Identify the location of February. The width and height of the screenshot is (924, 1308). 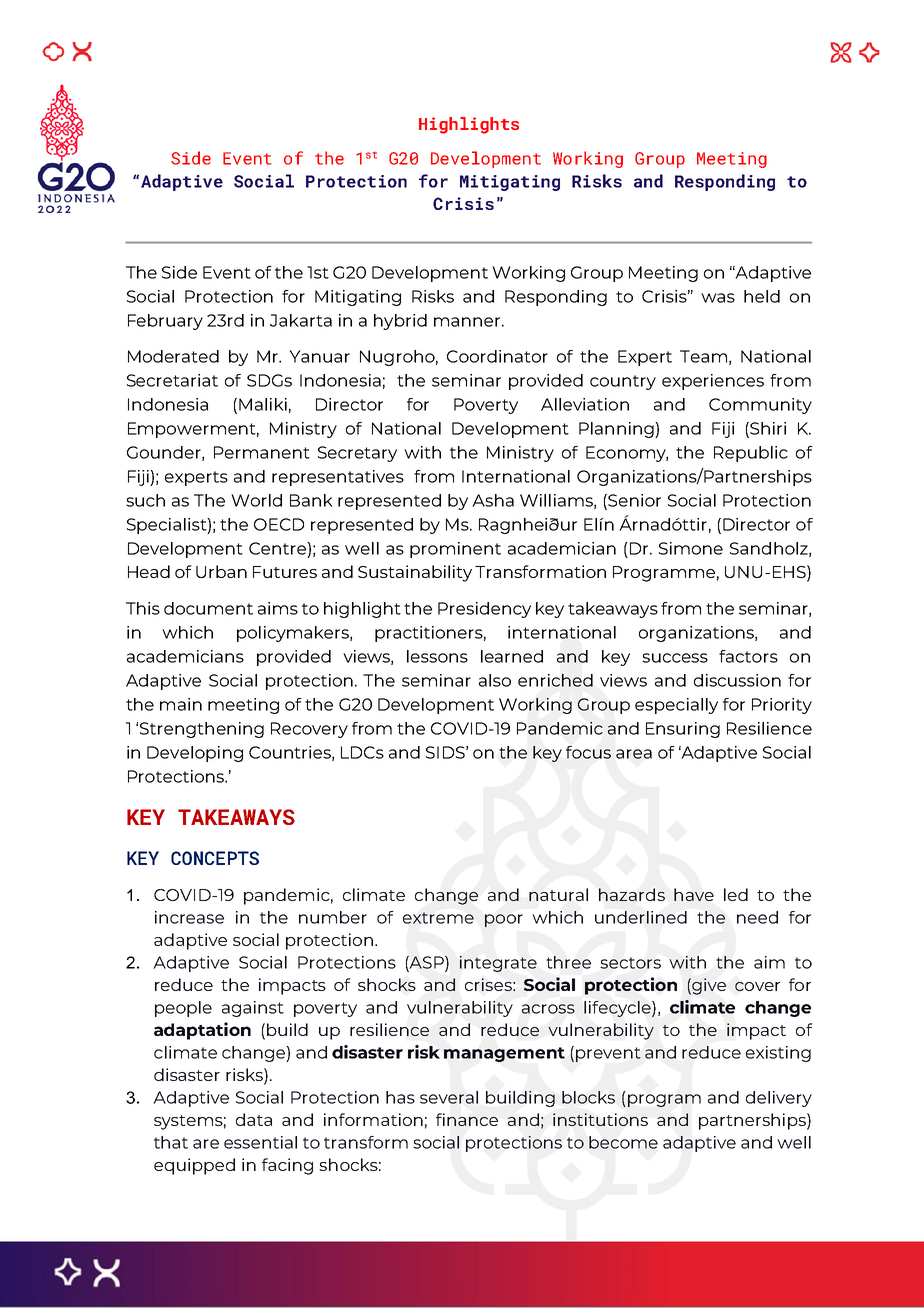
(165, 322).
